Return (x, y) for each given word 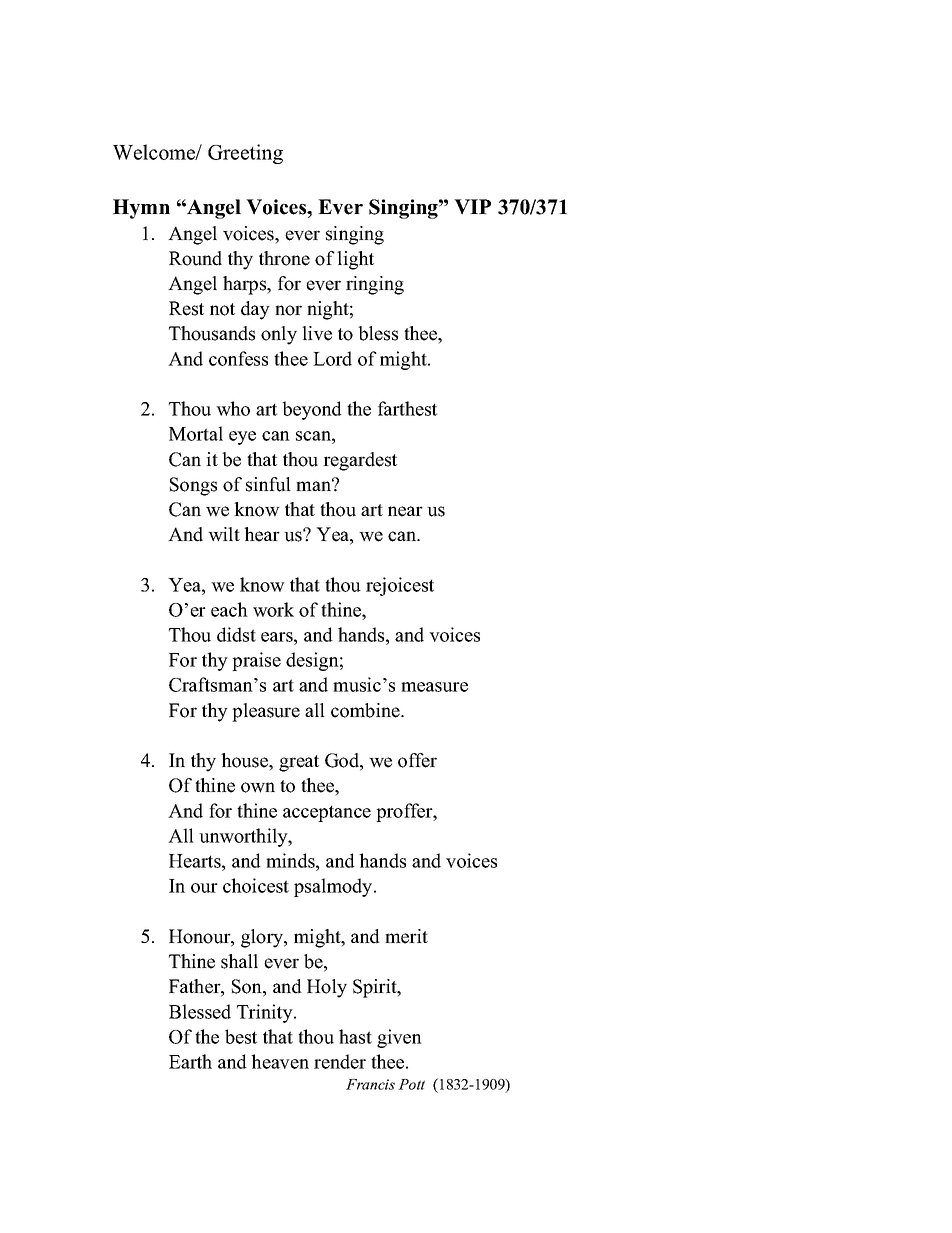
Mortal (196, 433)
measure (434, 687)
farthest (407, 408)
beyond (312, 410)
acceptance (327, 813)
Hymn (141, 209)
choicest (256, 885)
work (273, 609)
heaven (280, 1061)
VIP (472, 207)
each (229, 609)
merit (406, 936)
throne (284, 258)
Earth (190, 1061)
